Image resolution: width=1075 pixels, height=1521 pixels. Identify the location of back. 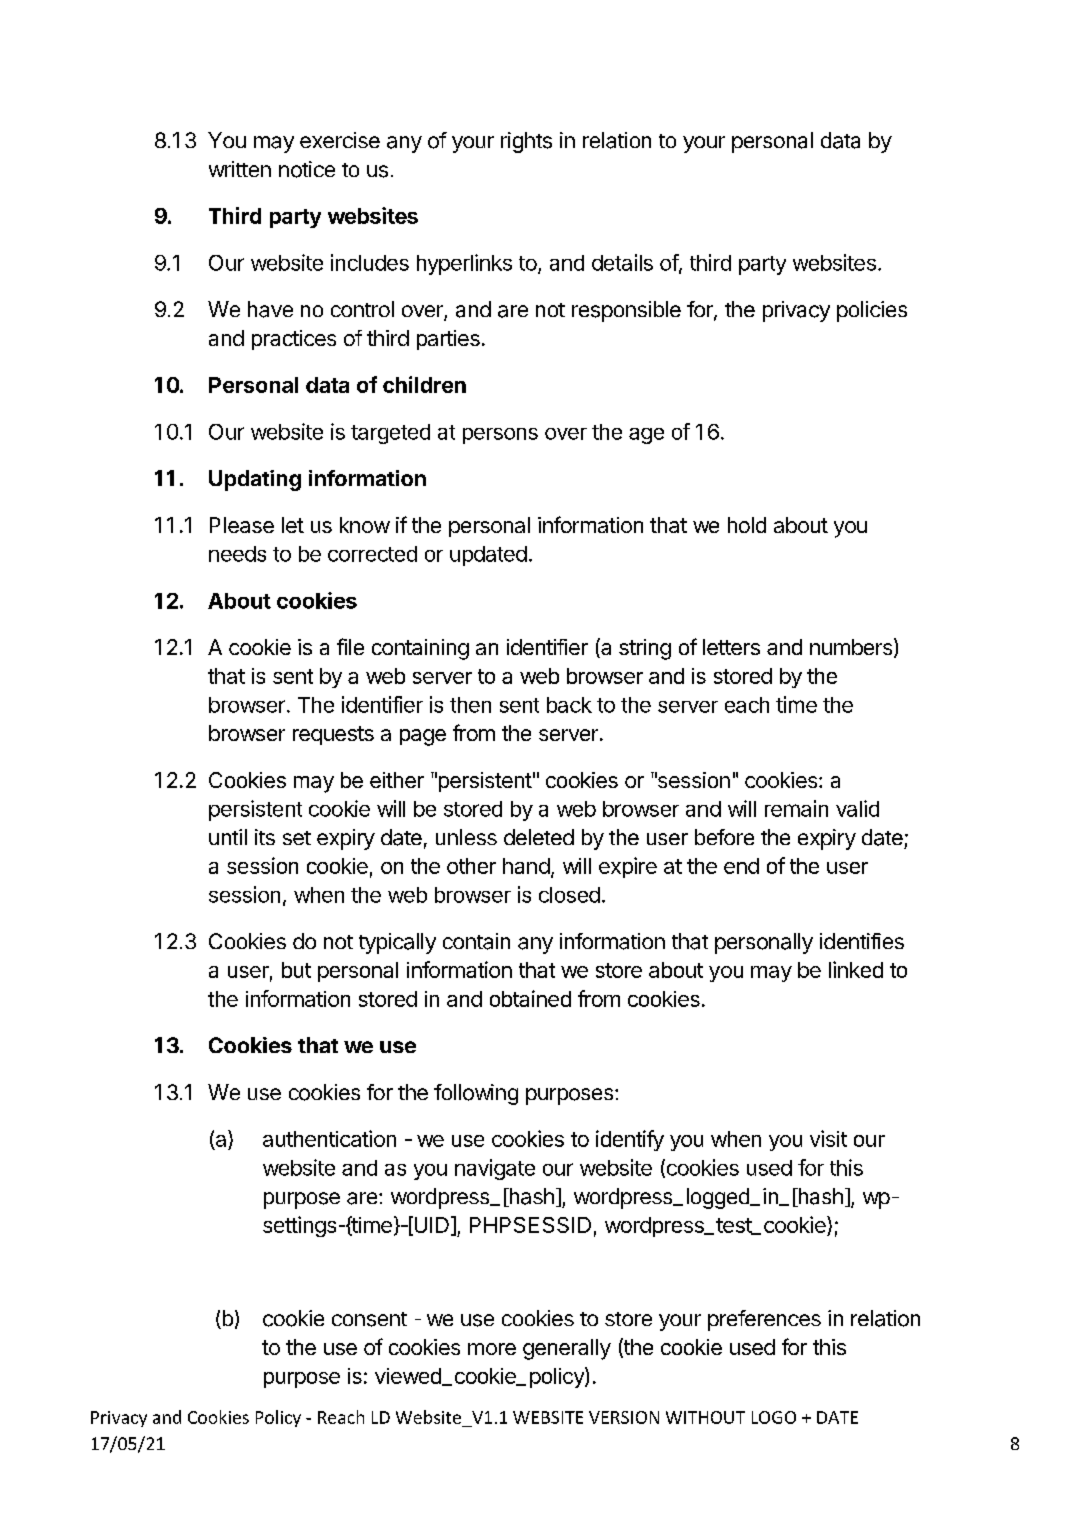
(569, 705).
